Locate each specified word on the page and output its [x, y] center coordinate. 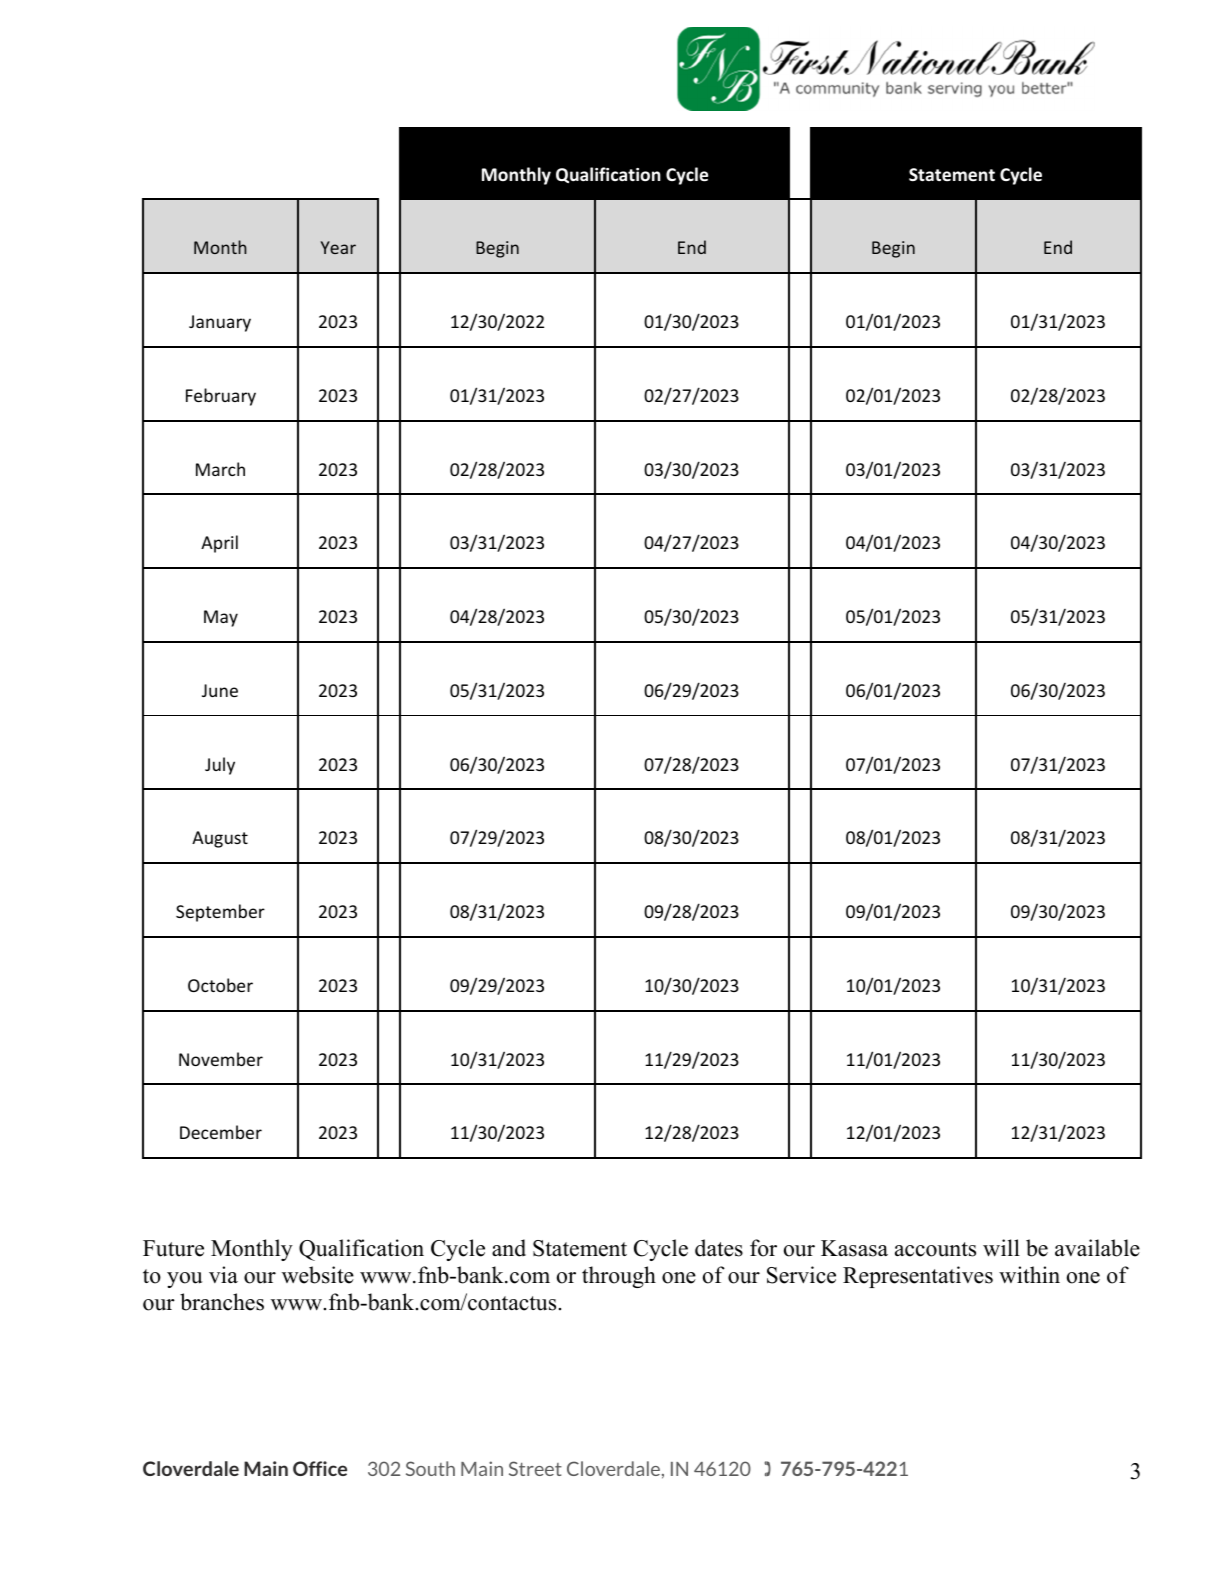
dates [719, 1248]
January [220, 323]
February [221, 397]
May [221, 618]
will [1001, 1248]
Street [535, 1468]
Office [320, 1468]
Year [338, 247]
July [220, 766]
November [221, 1059]
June [220, 690]
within [1029, 1274]
